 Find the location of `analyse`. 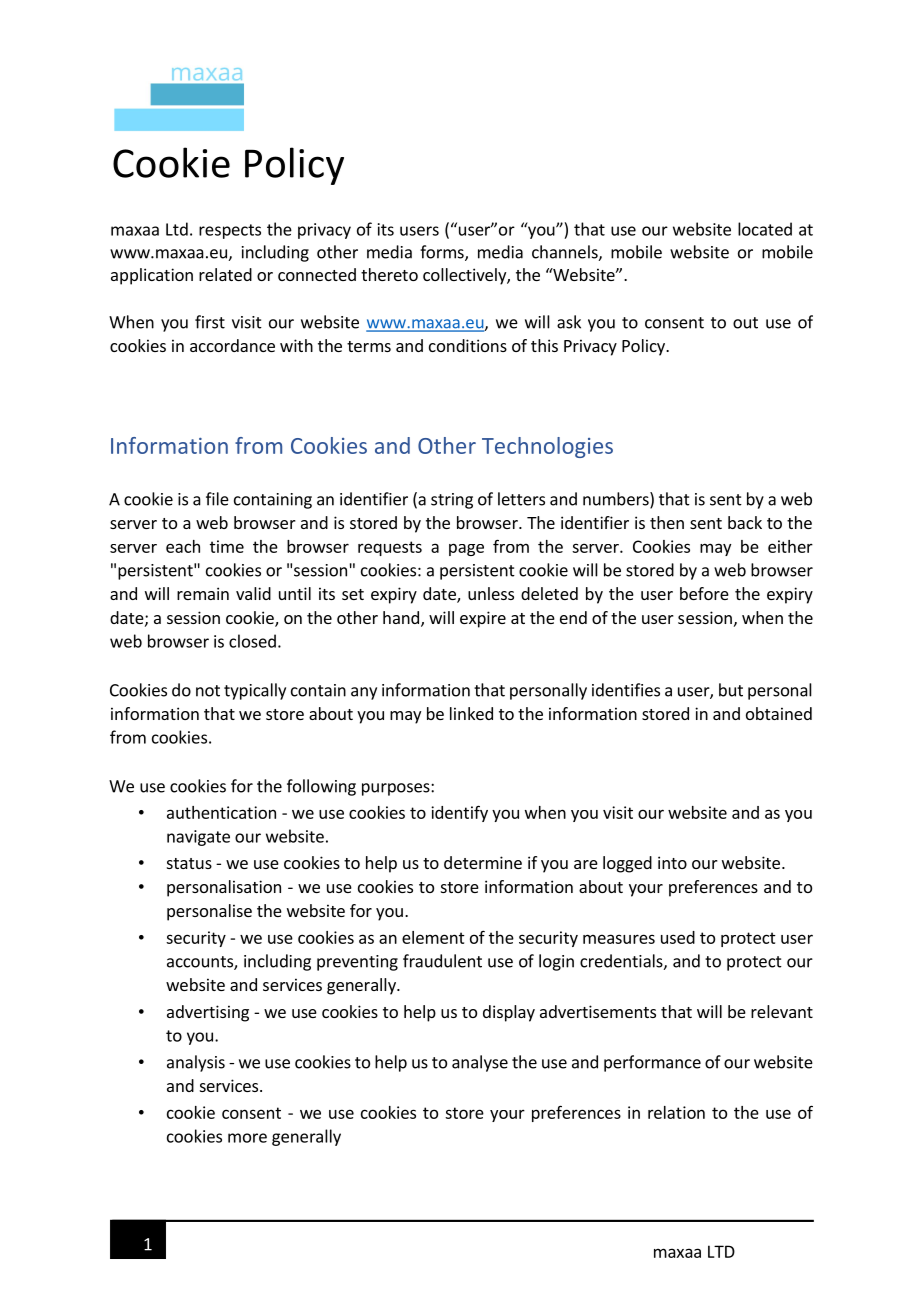

analyse is located at coordinates (480, 1063).
